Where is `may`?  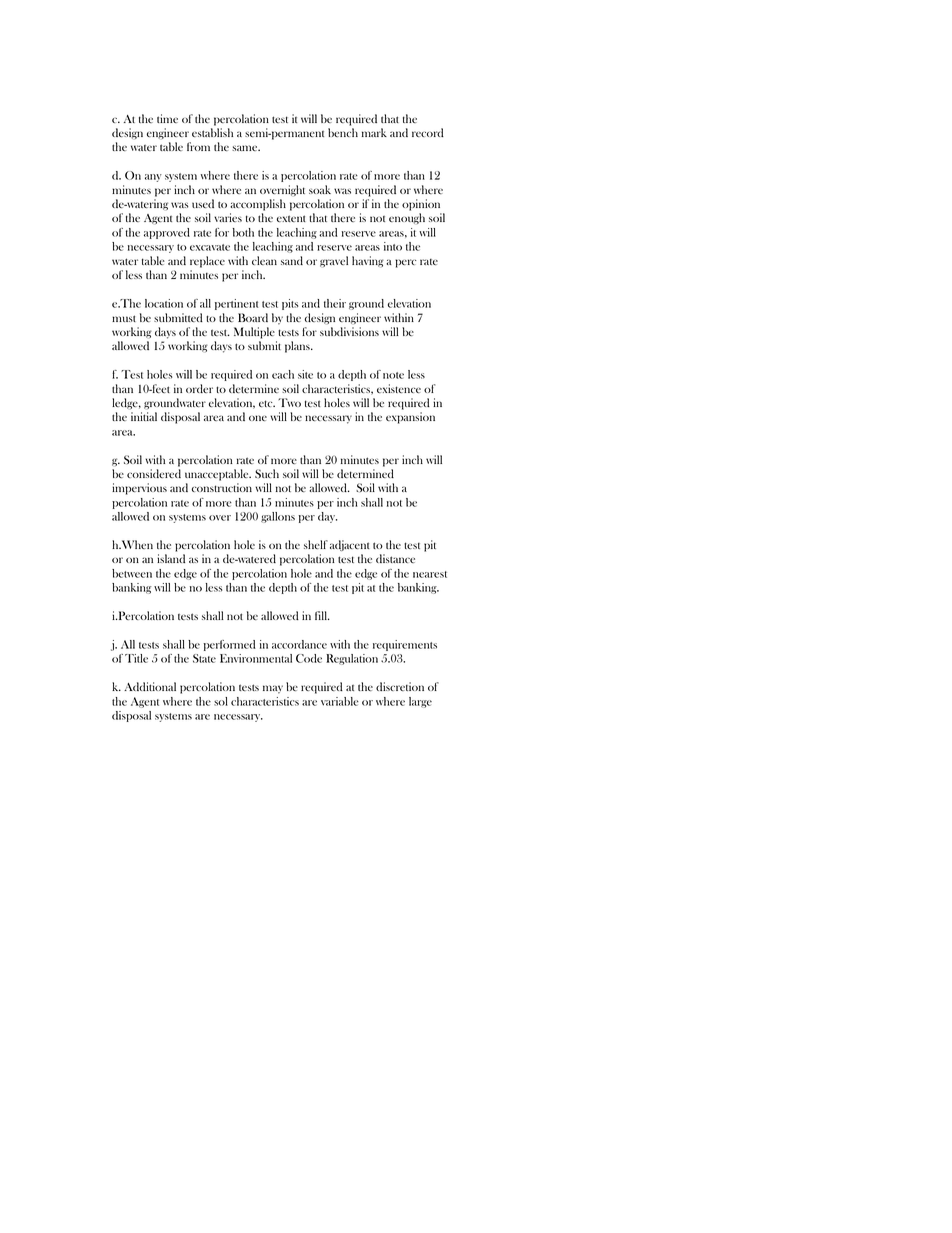 may is located at coordinates (273, 689).
